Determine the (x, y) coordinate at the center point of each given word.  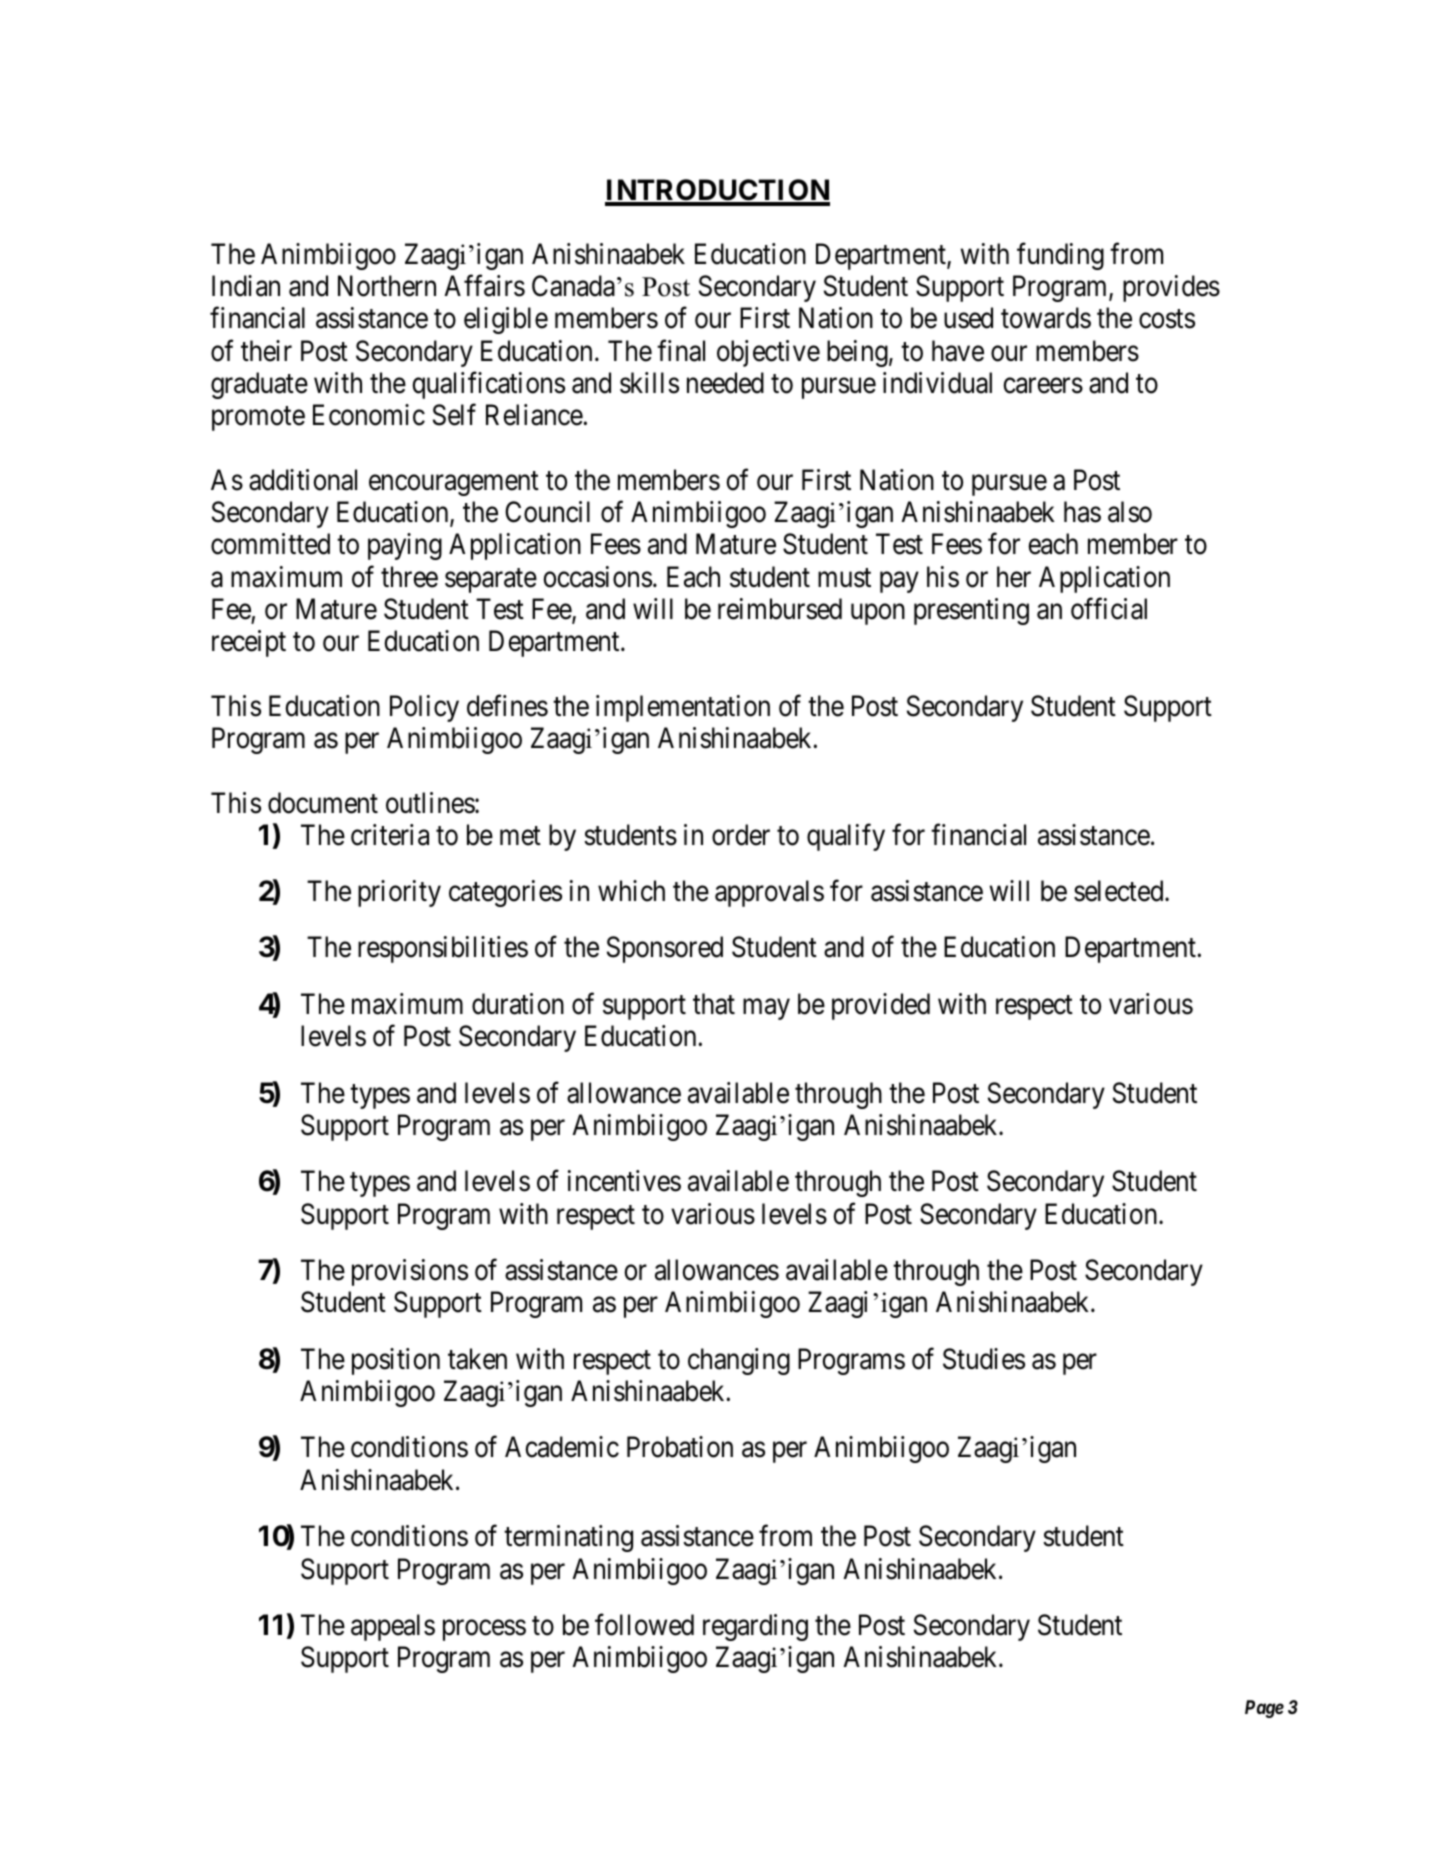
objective (768, 353)
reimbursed (780, 609)
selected (1120, 891)
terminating (568, 1538)
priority (399, 893)
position (396, 1361)
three (409, 577)
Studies (984, 1359)
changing (739, 1361)
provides (1171, 288)
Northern (387, 286)
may (766, 1009)
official (1109, 609)
